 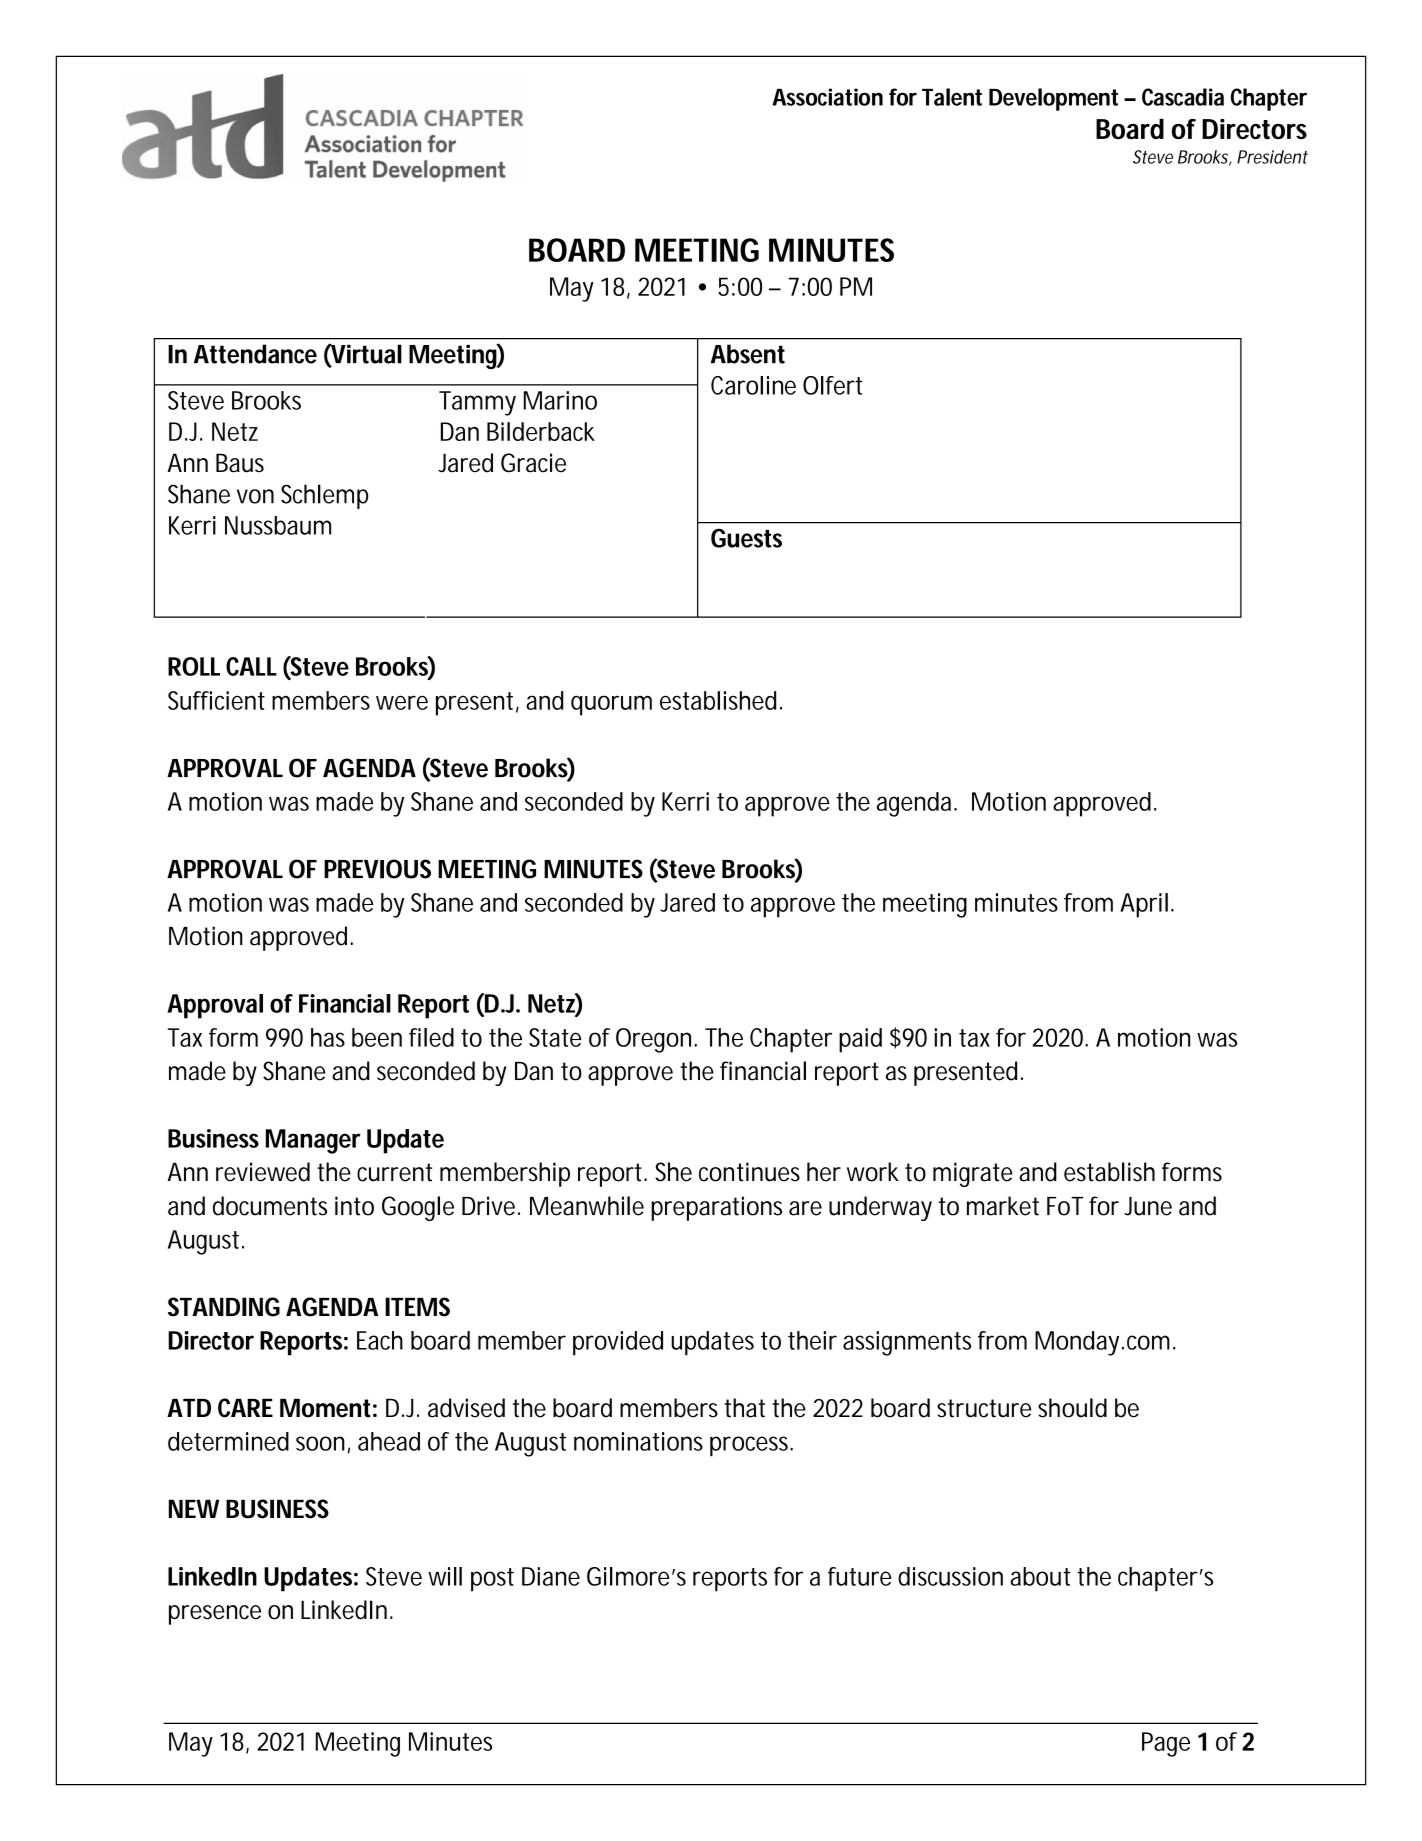 What do you see at coordinates (828, 97) in the screenshot?
I see `Association` at bounding box center [828, 97].
